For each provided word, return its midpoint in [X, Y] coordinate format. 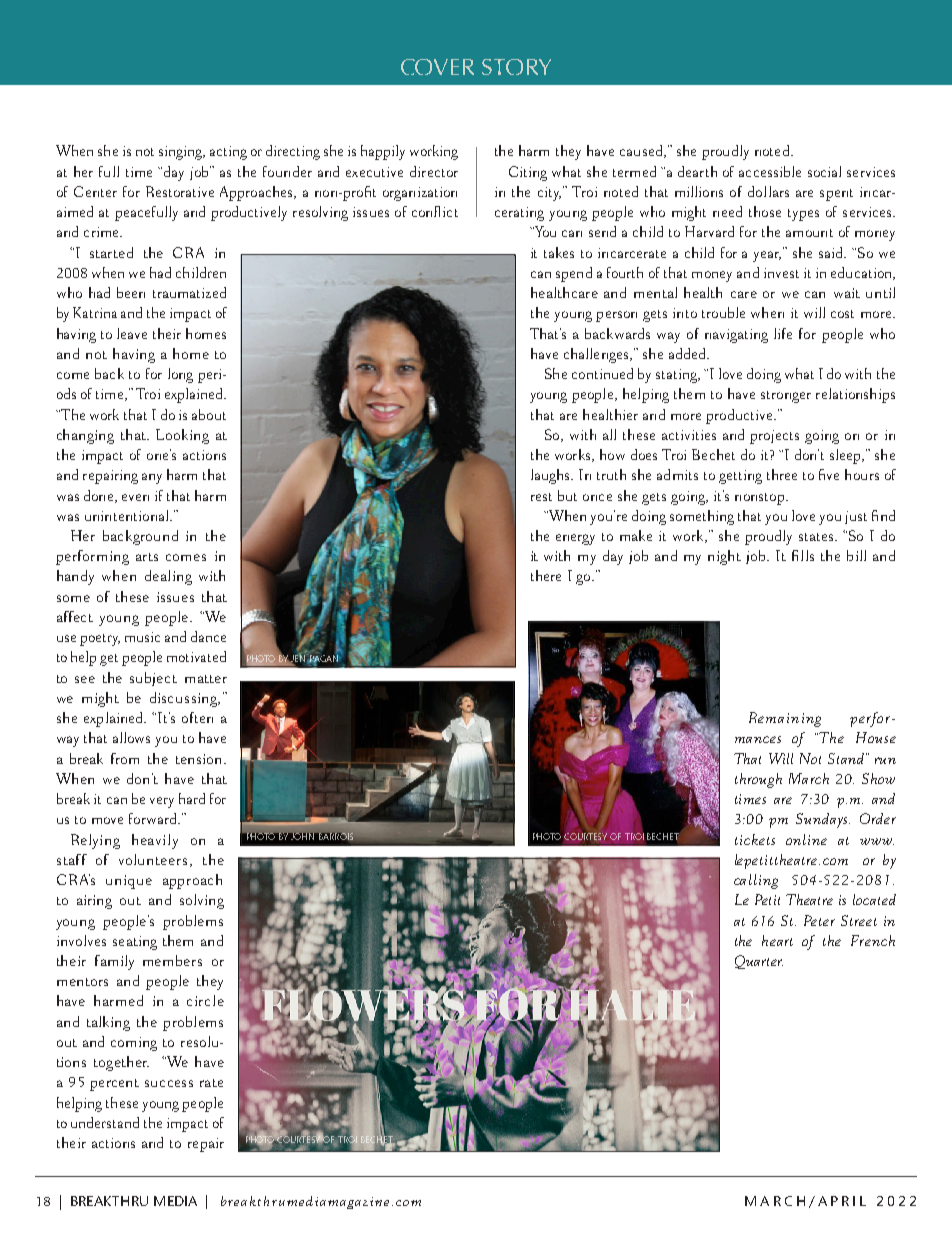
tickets [755, 839]
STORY [516, 67]
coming [134, 1044]
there [546, 575]
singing [182, 153]
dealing [168, 577]
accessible [770, 171]
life [783, 333]
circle [205, 1000]
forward [154, 818]
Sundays [823, 820]
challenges [597, 355]
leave [132, 333]
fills [803, 555]
